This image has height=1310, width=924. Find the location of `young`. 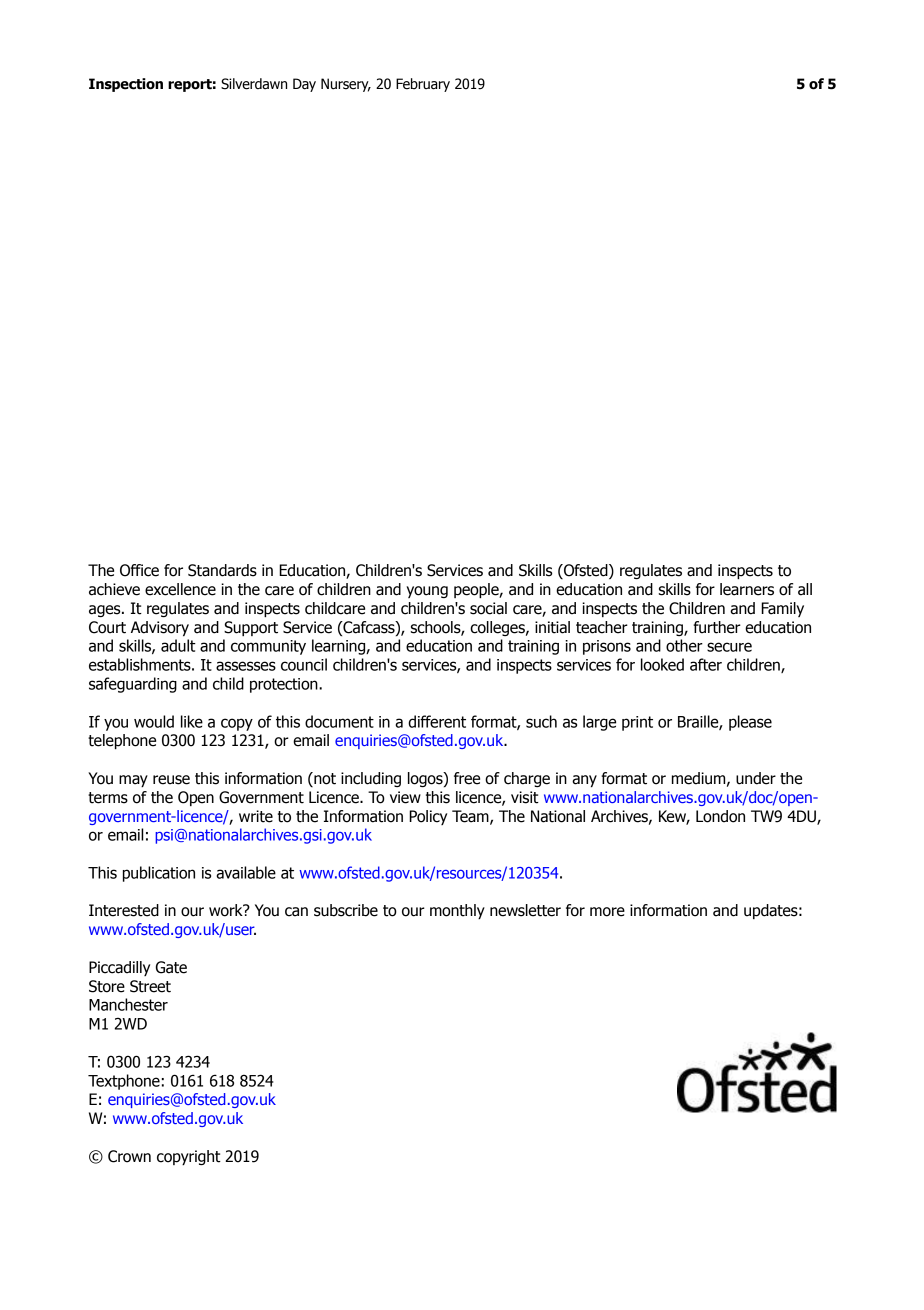

young is located at coordinates (427, 592).
